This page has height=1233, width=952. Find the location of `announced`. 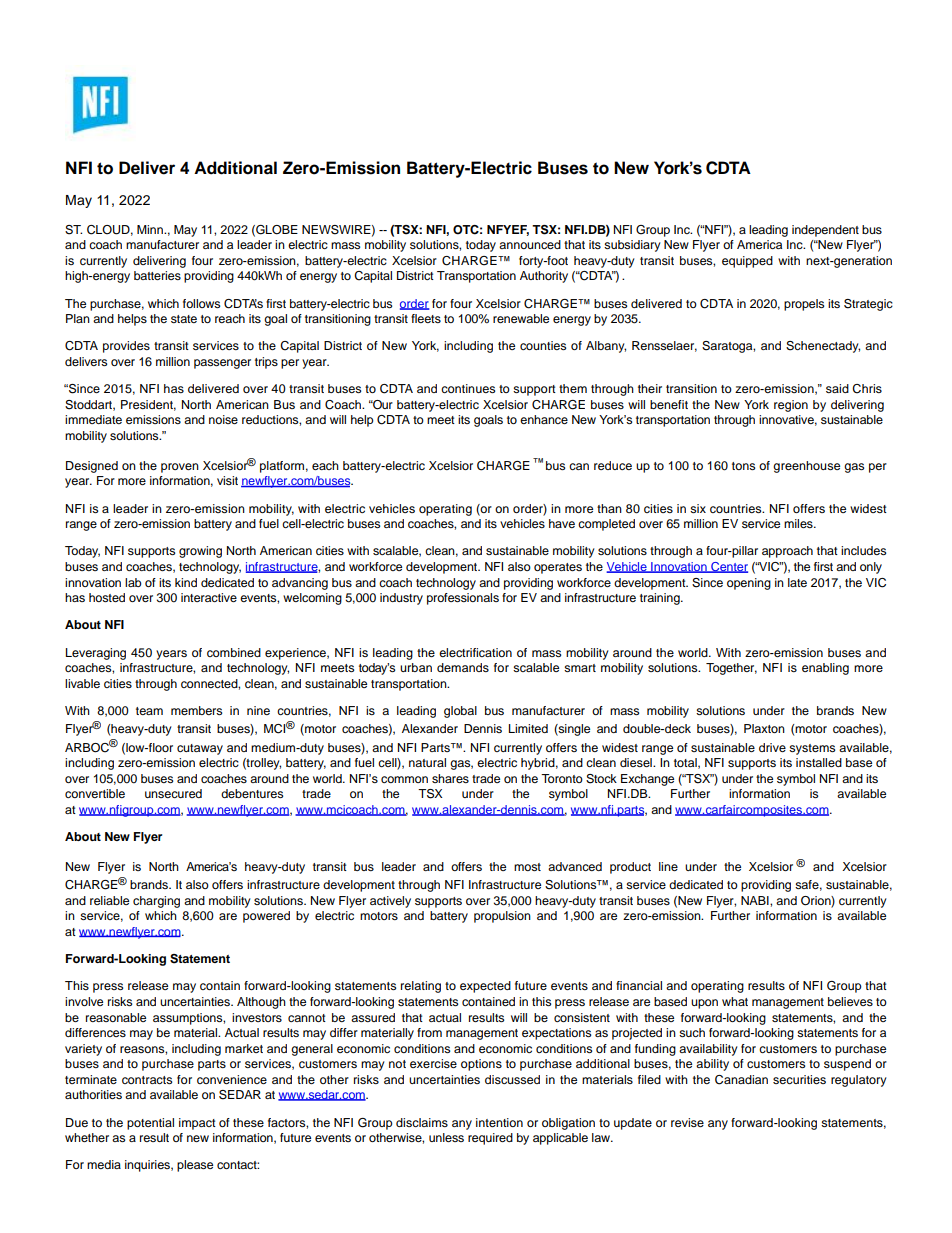

announced is located at coordinates (530, 244).
